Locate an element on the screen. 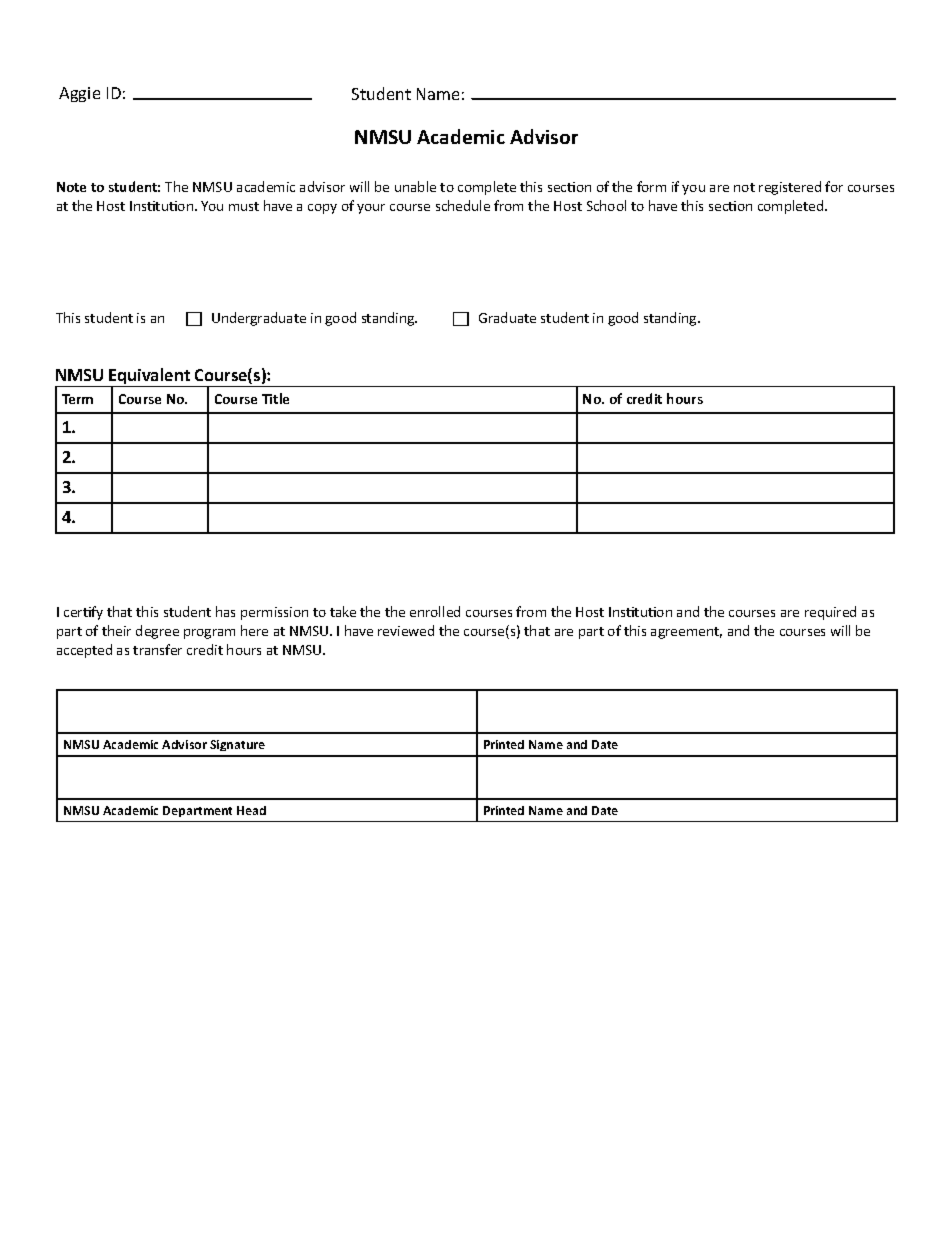 The width and height of the screenshot is (952, 1233). registered is located at coordinates (790, 188).
